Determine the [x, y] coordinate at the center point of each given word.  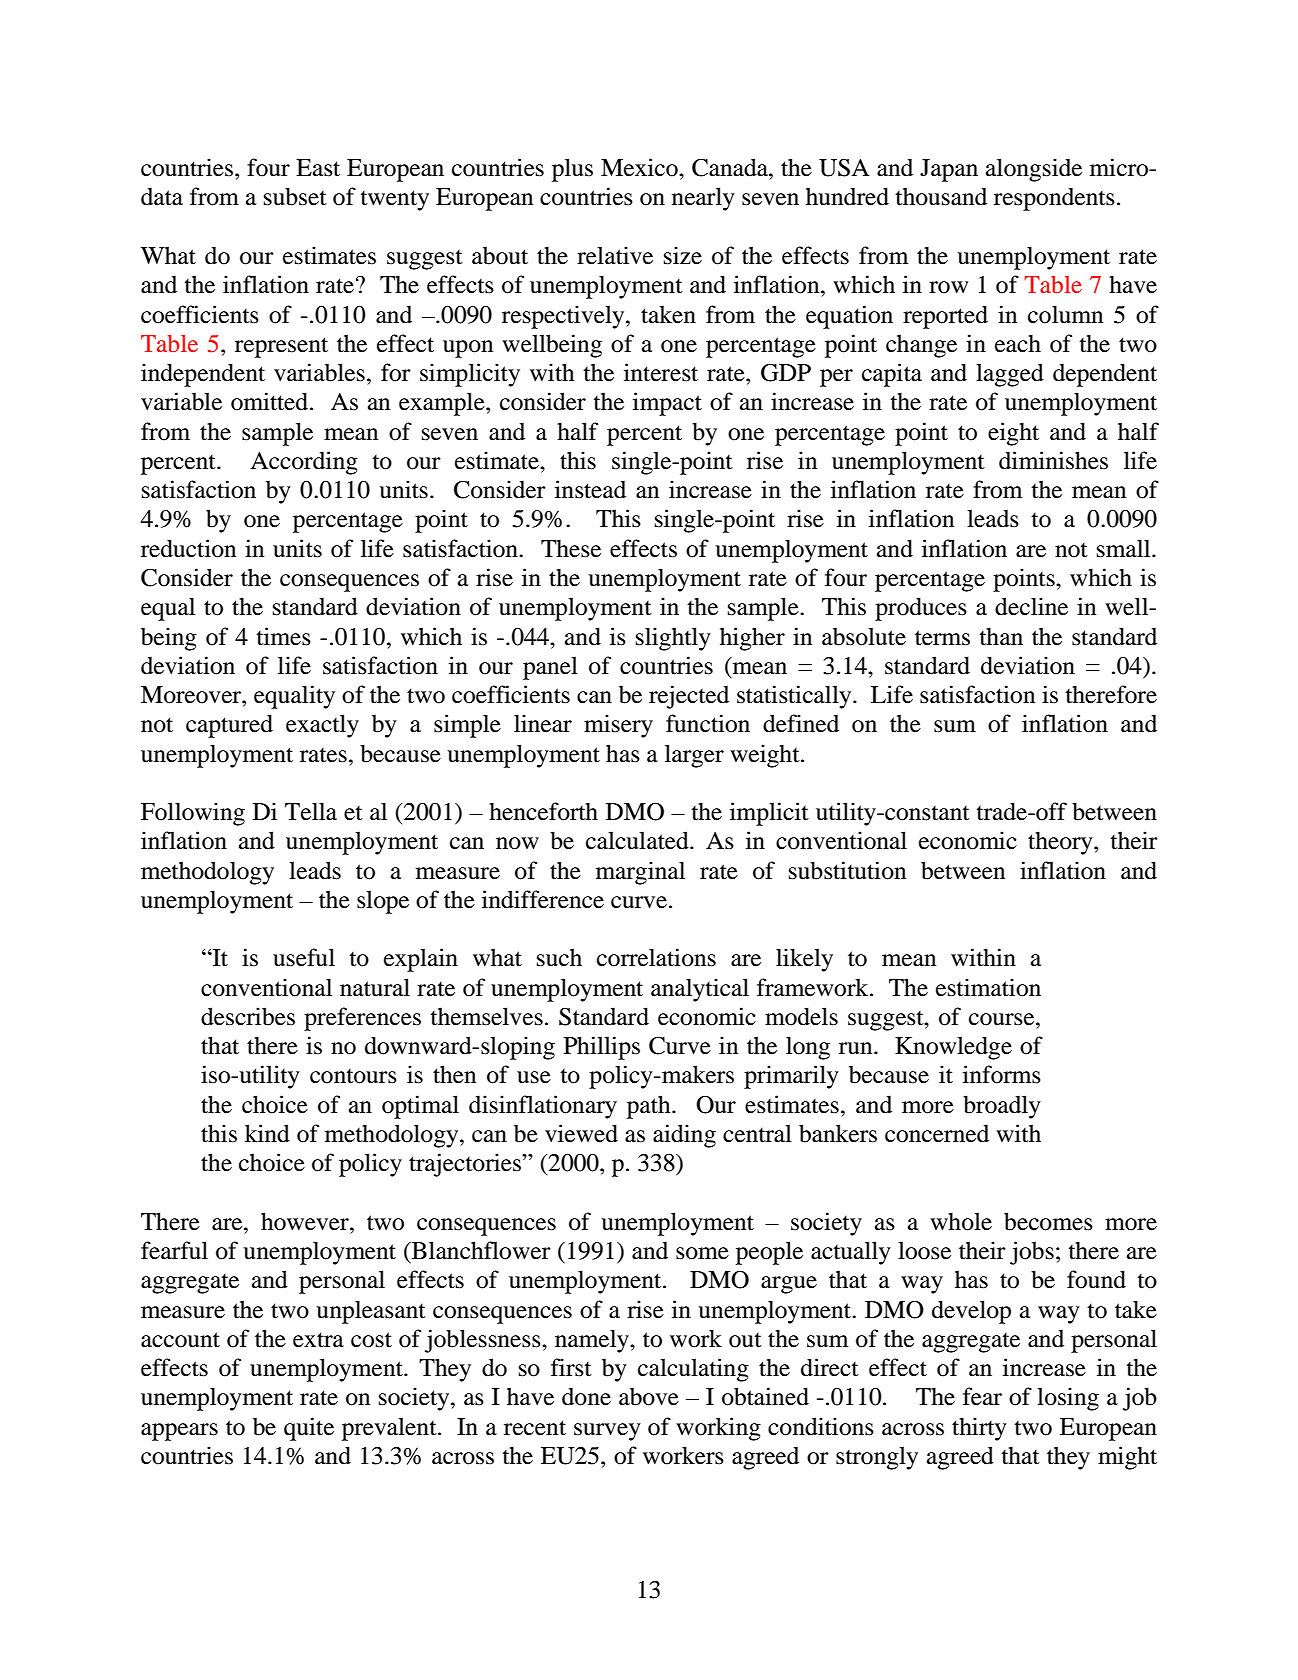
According [304, 463]
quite [309, 1429]
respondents [1054, 199]
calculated [638, 840]
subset [295, 196]
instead [590, 489]
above [649, 1396]
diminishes [1053, 460]
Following [193, 814]
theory [1061, 843]
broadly [1002, 1107]
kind [267, 1133]
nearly [703, 199]
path [650, 1107]
